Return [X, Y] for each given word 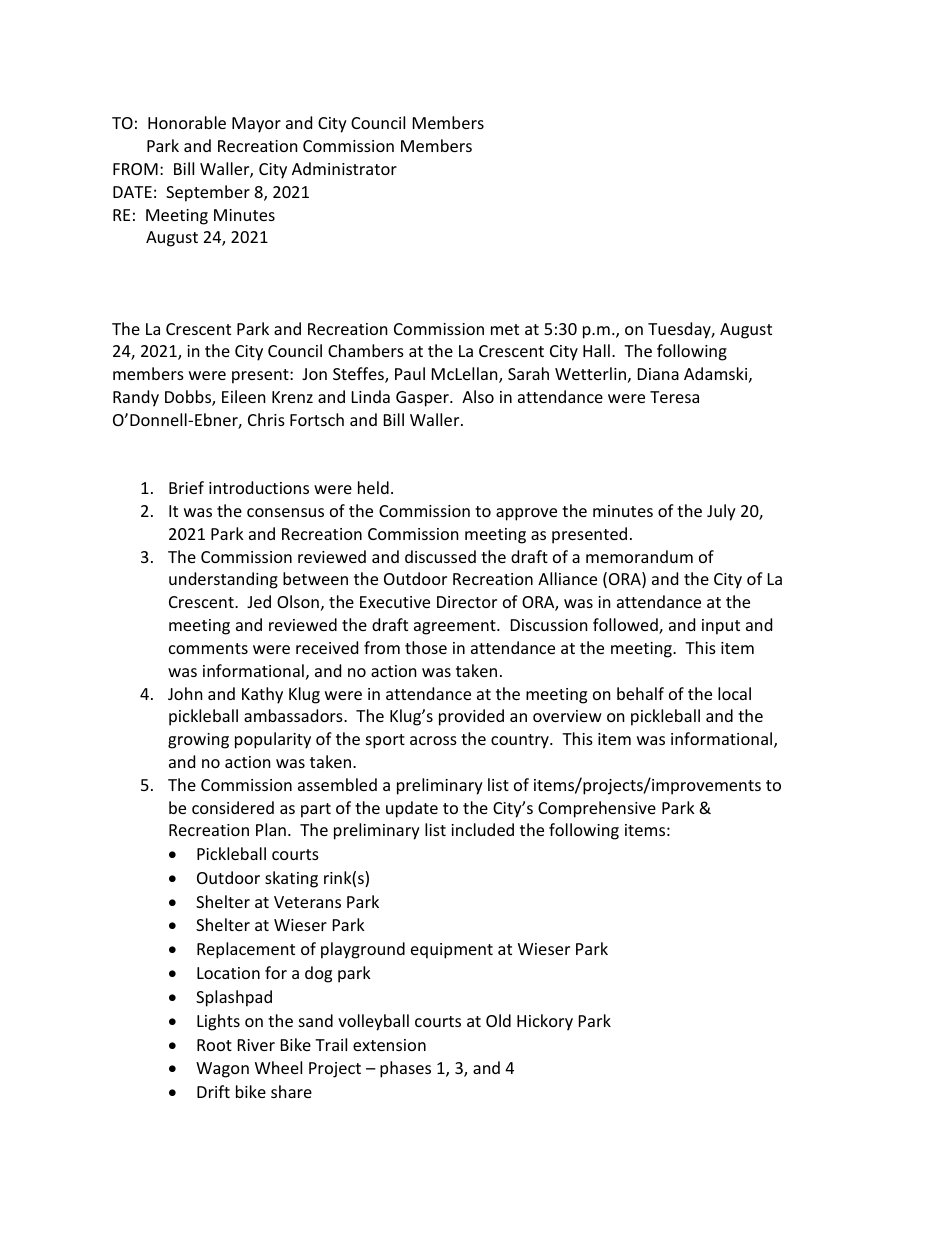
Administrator [344, 168]
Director [467, 602]
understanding [223, 580]
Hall [596, 350]
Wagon [222, 1070]
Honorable [187, 122]
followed [626, 626]
